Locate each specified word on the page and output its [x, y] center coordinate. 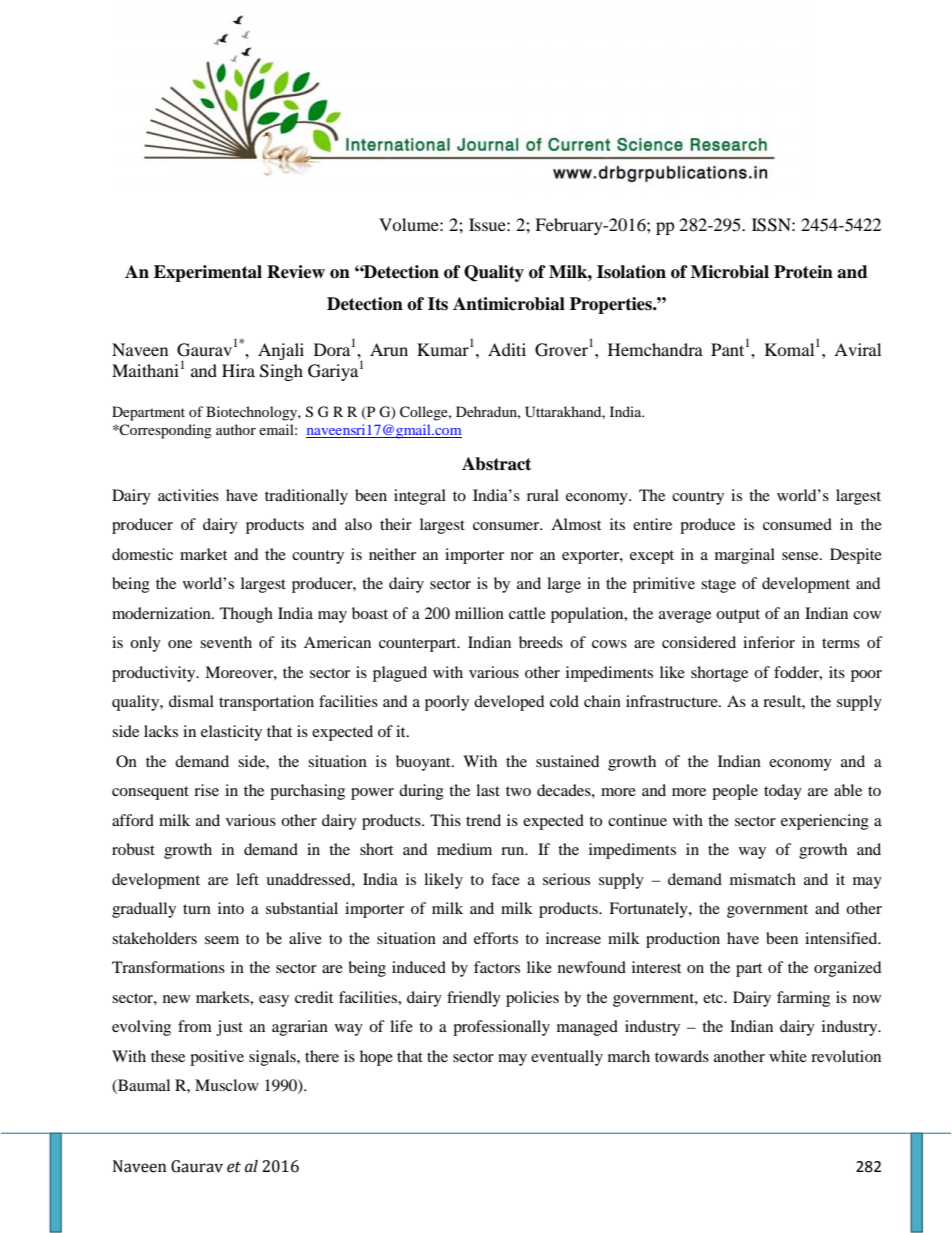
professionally [501, 1028]
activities [188, 495]
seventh [226, 642]
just [229, 1028]
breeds [541, 642]
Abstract [496, 464]
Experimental [208, 273]
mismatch [763, 879]
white [788, 1056]
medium [464, 849]
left [247, 879]
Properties [612, 305]
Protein [803, 272]
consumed [797, 524]
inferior [769, 642]
